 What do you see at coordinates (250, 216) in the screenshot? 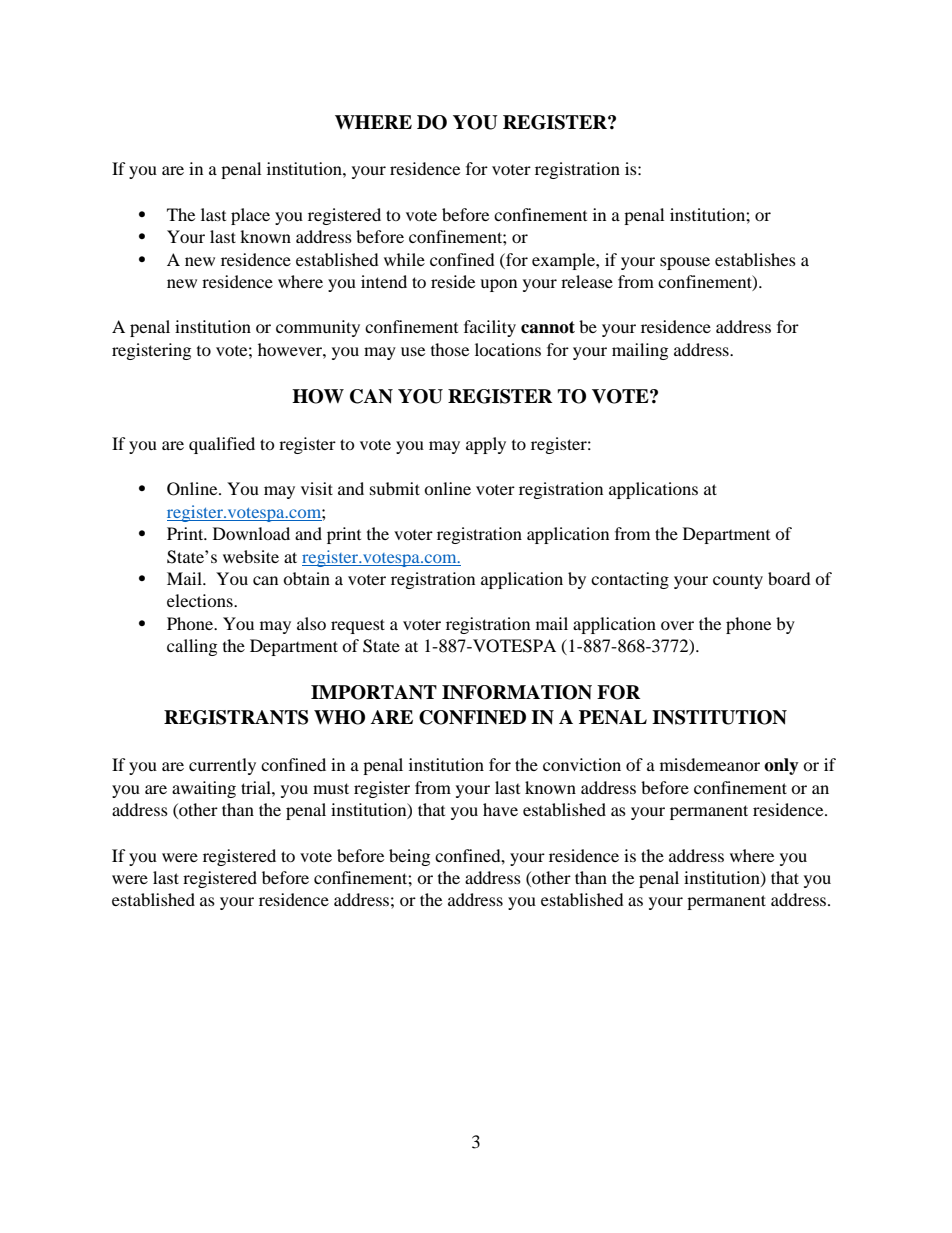
I see `place` at bounding box center [250, 216].
